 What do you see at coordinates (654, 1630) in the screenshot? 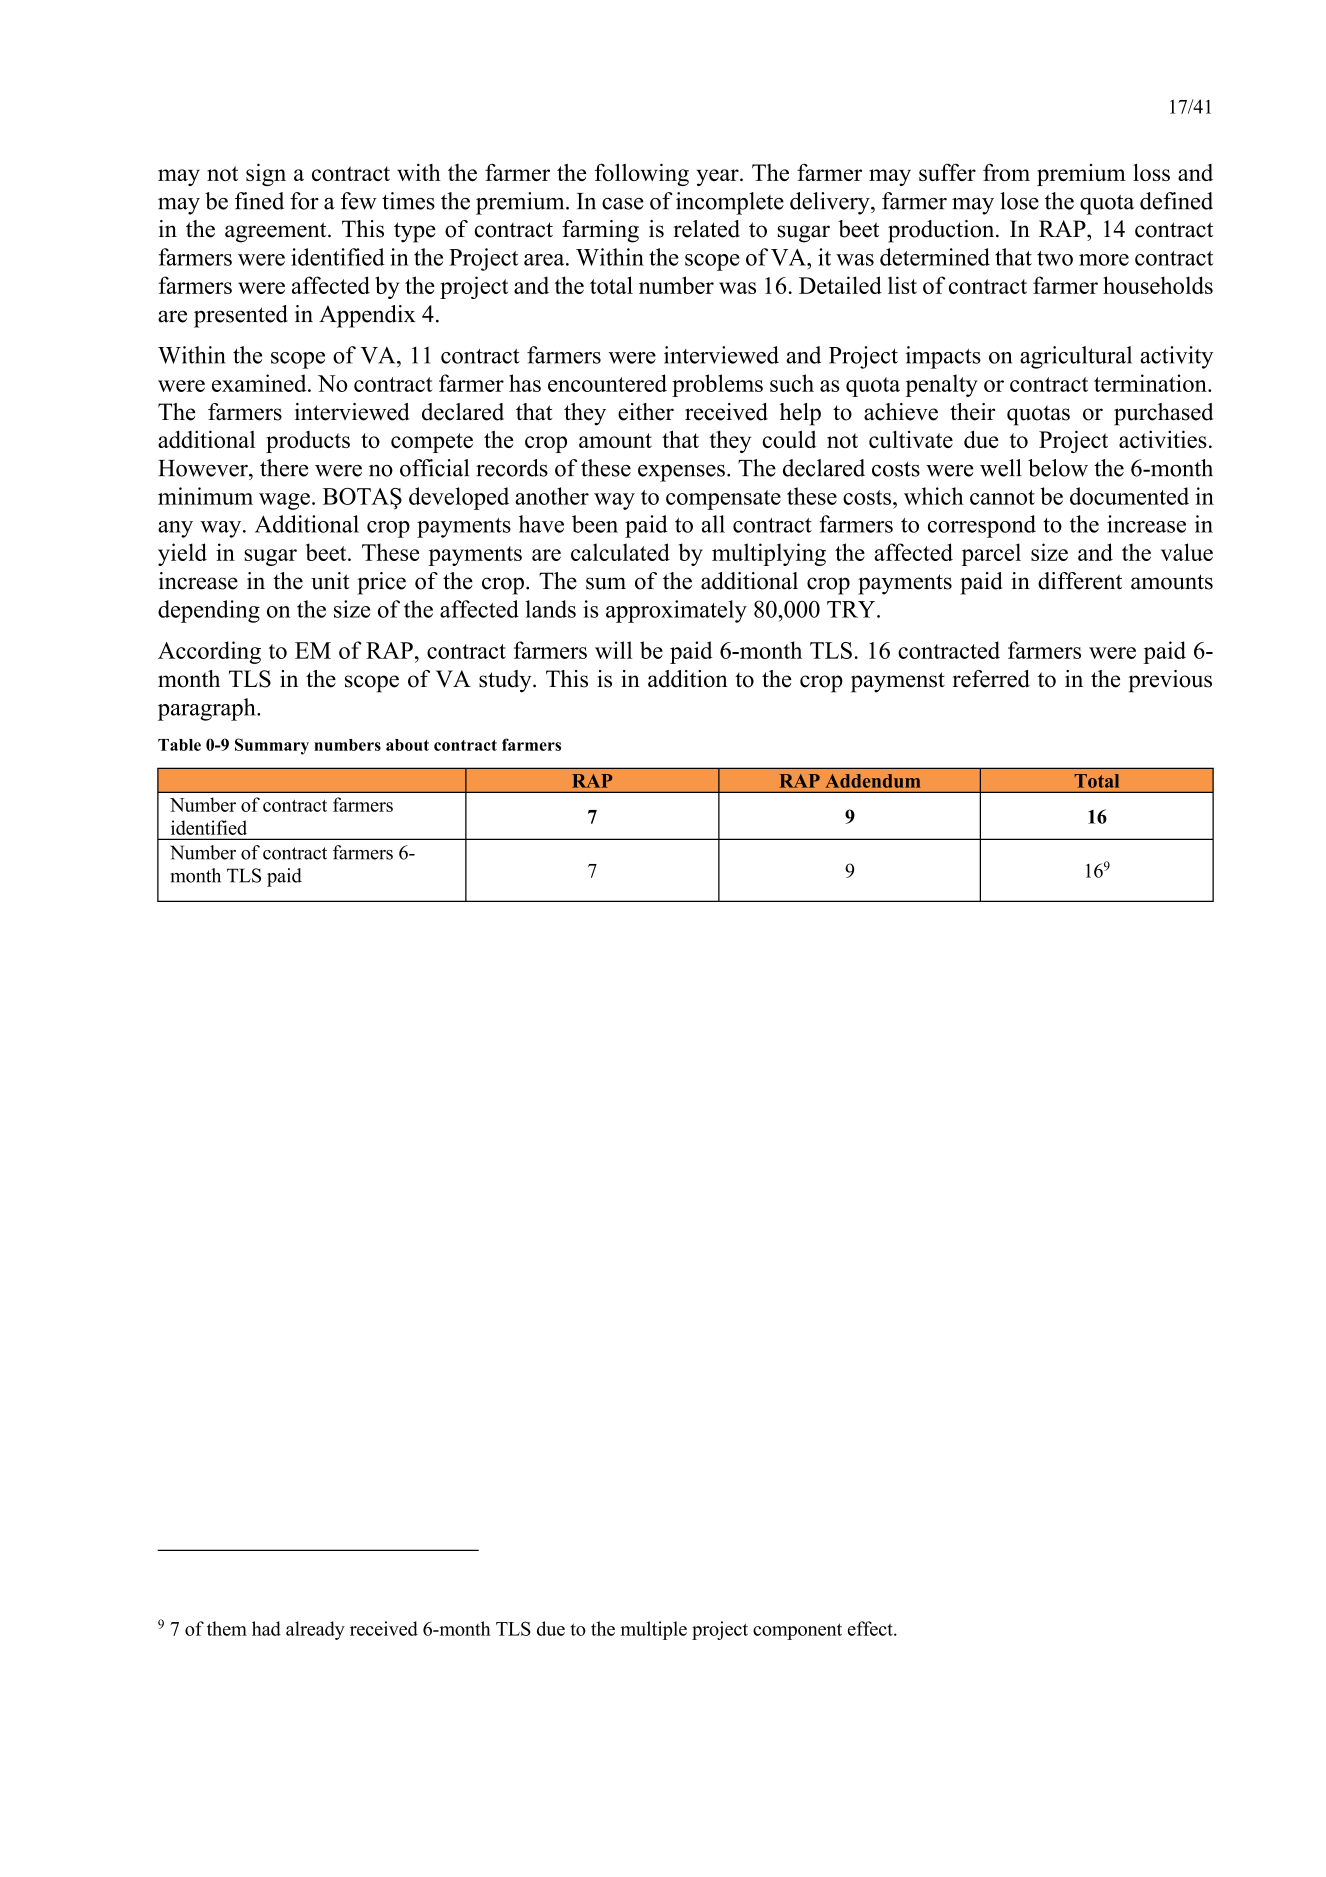
I see `multiple` at bounding box center [654, 1630].
